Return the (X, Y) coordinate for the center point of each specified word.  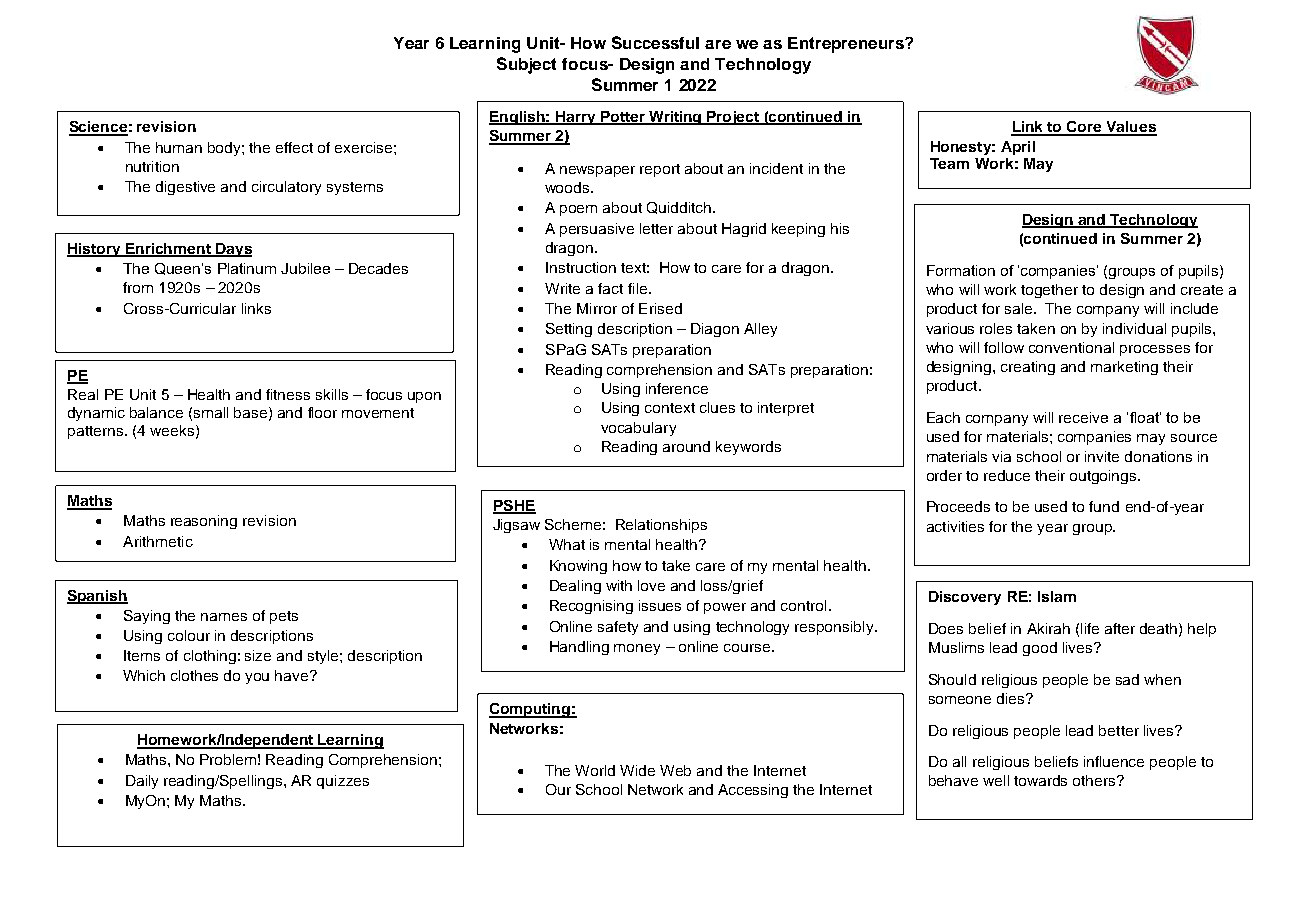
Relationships (661, 526)
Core (1084, 128)
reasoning (204, 522)
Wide (637, 770)
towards (1040, 780)
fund (1104, 506)
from (138, 287)
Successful (655, 42)
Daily (142, 782)
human (179, 147)
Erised (660, 308)
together (1049, 291)
